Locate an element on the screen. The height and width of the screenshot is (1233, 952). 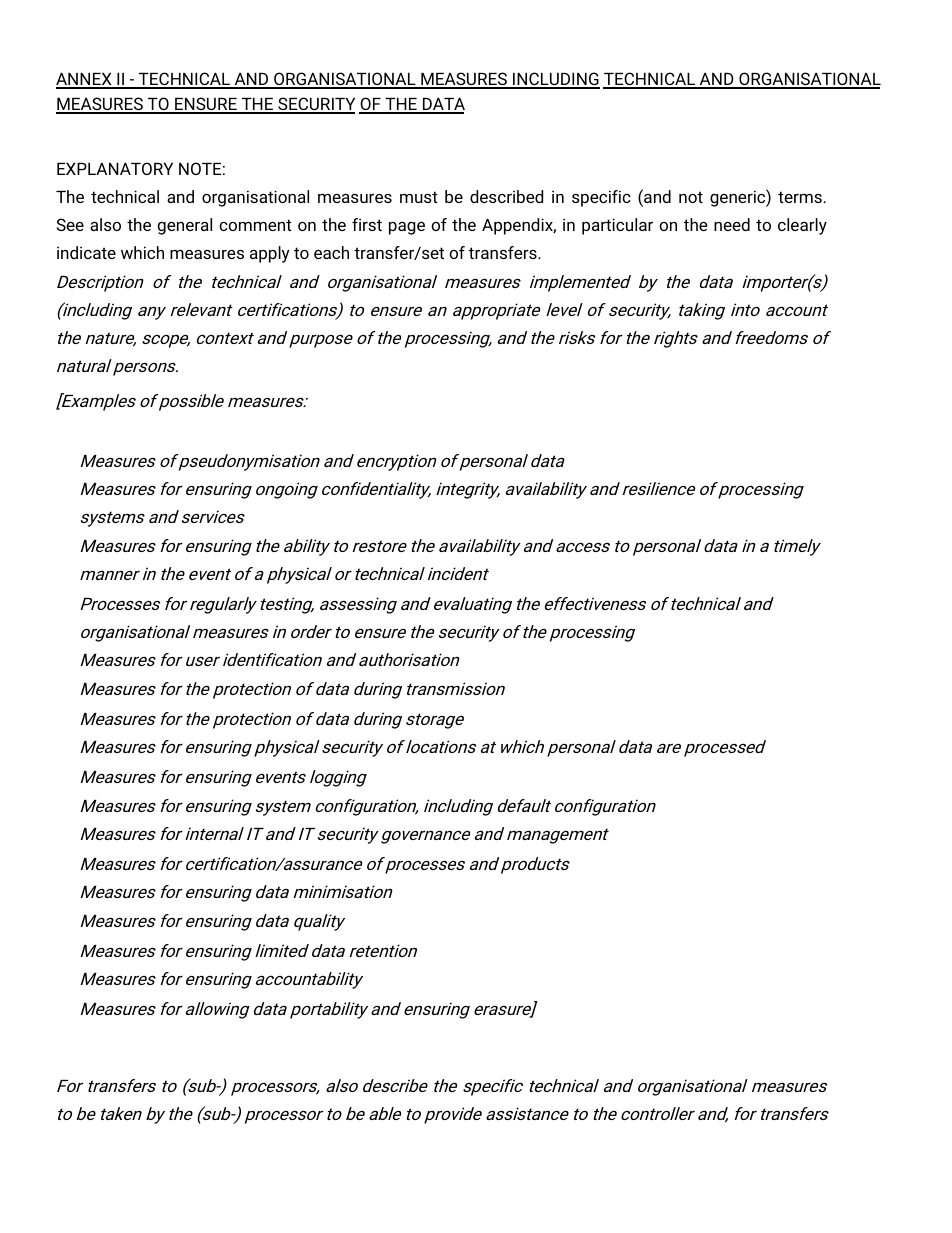
each is located at coordinates (331, 252).
